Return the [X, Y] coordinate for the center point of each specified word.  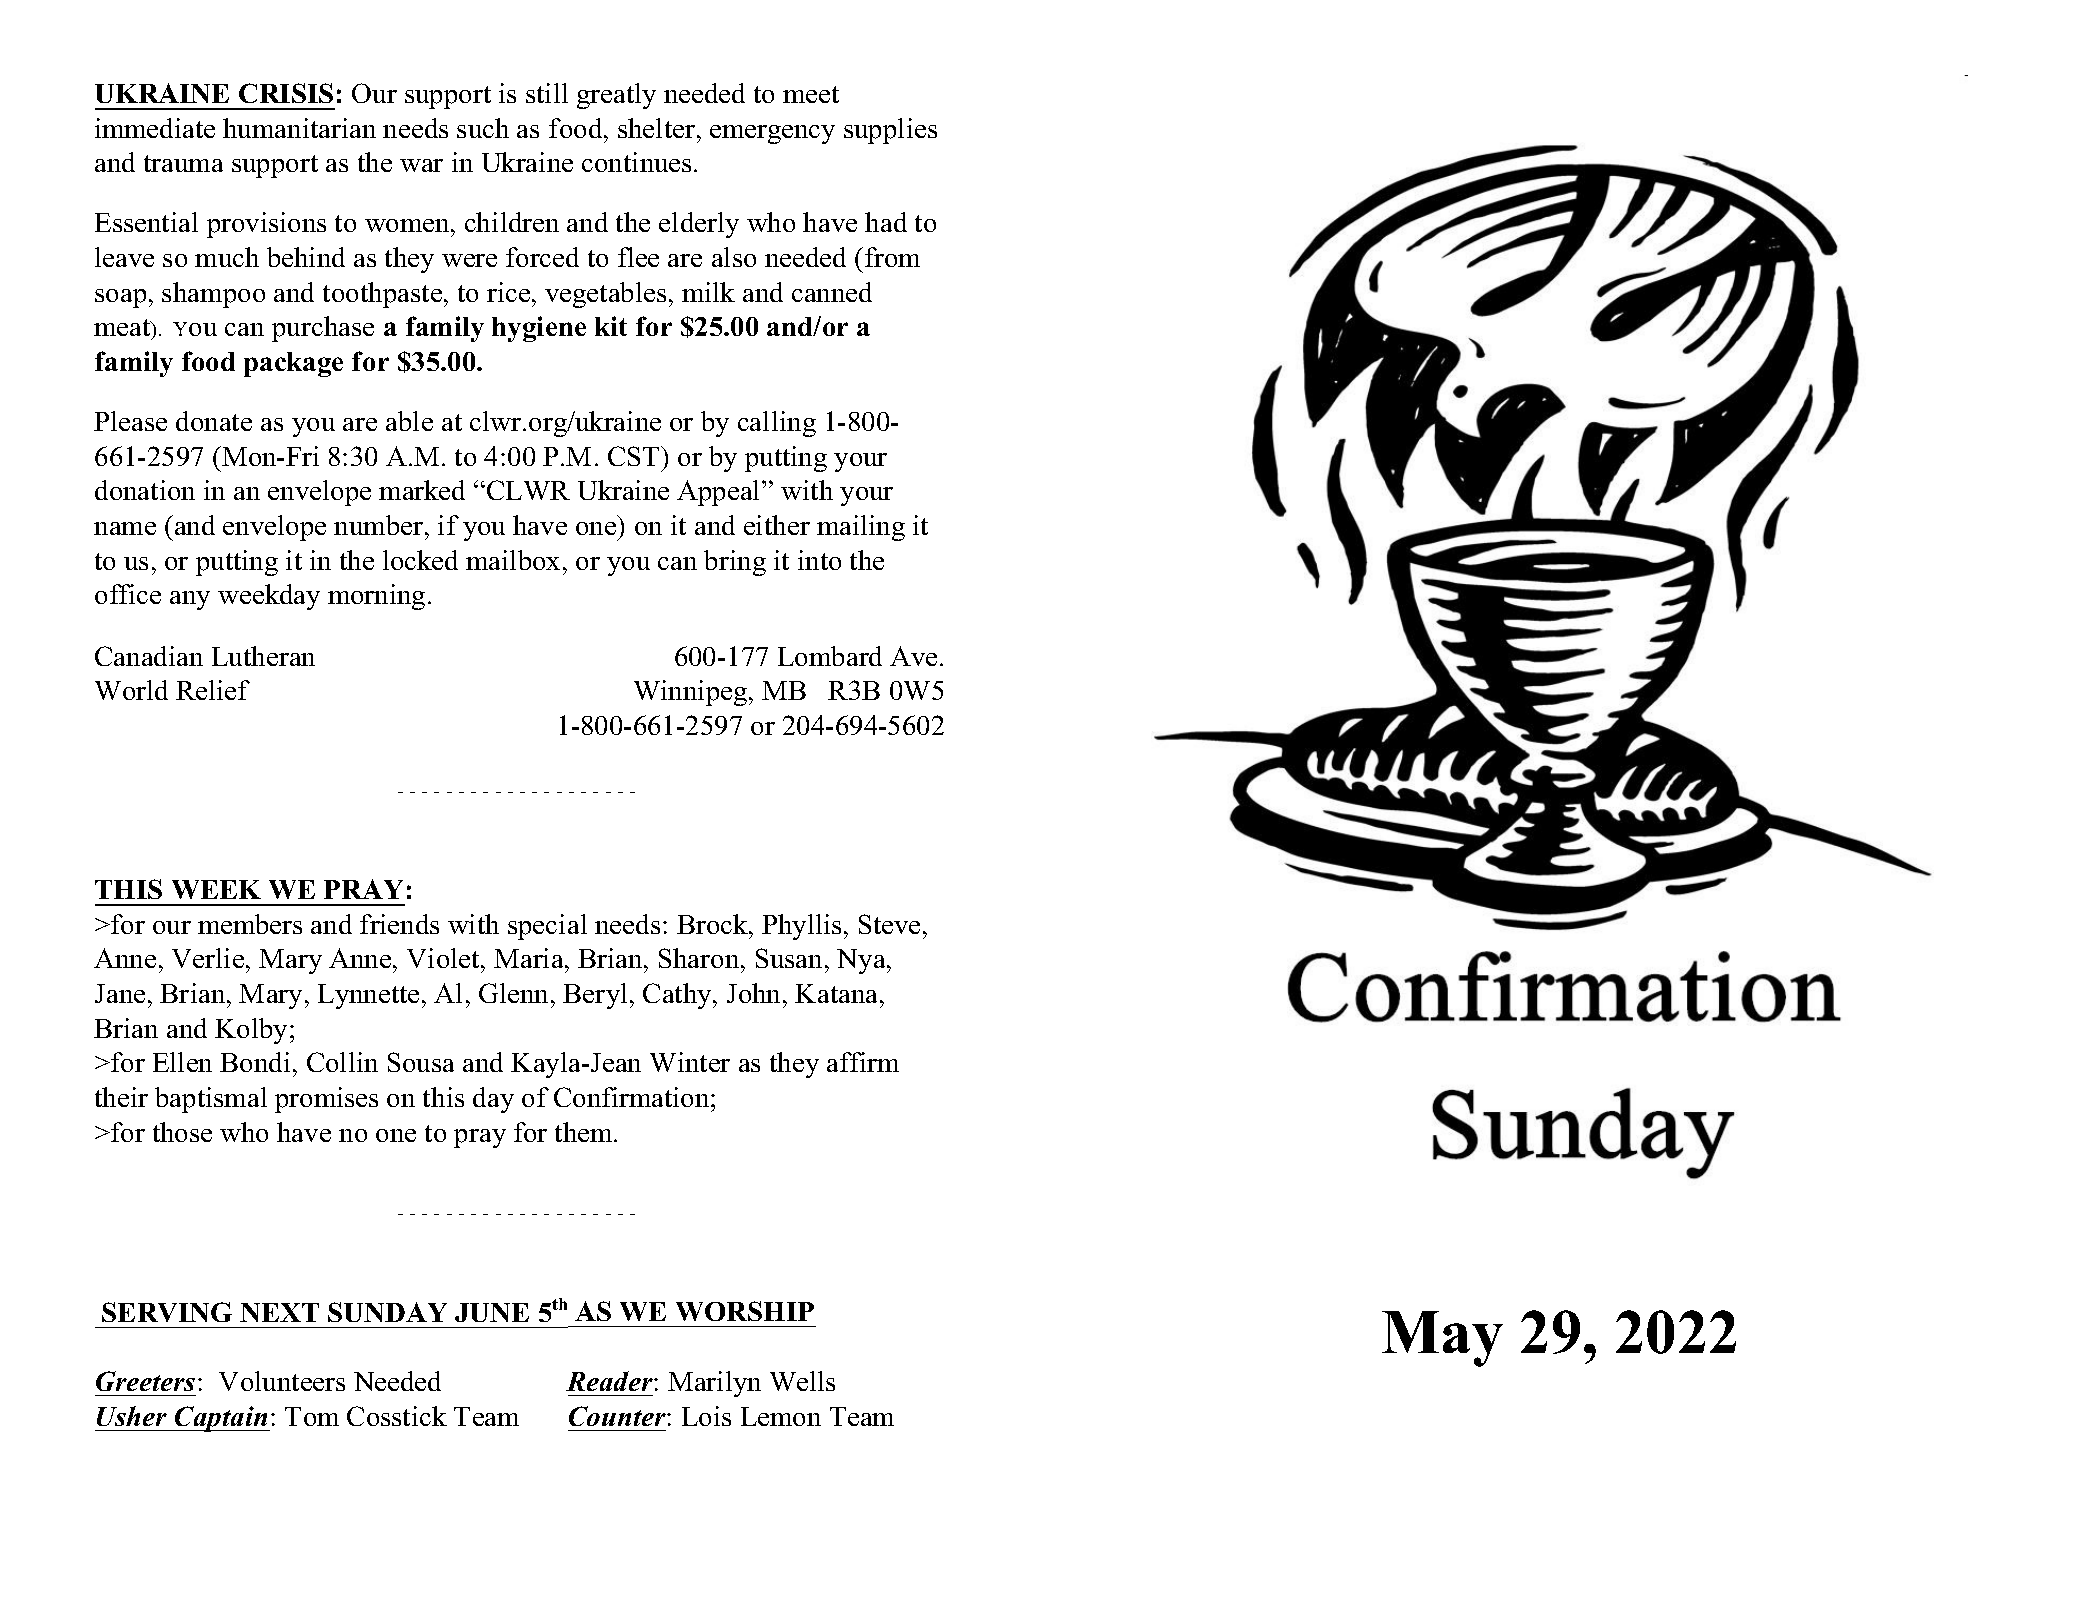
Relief [213, 690]
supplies [890, 131]
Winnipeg [692, 693]
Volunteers [282, 1381]
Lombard [830, 656]
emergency [772, 134]
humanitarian [299, 128]
